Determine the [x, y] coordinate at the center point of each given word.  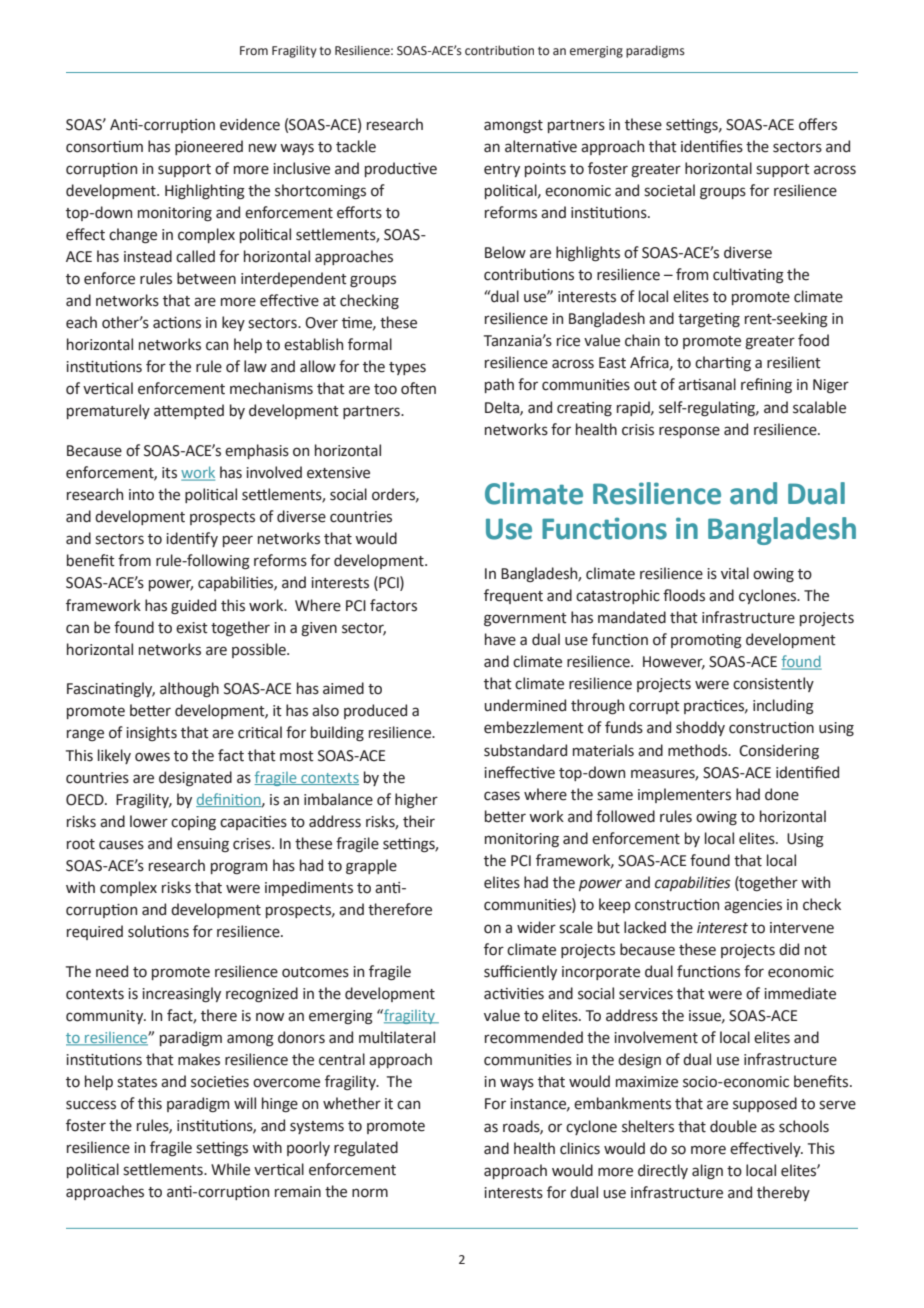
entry [502, 170]
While [230, 1169]
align [707, 1171]
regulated [366, 1149]
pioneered [209, 147]
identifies [712, 146]
